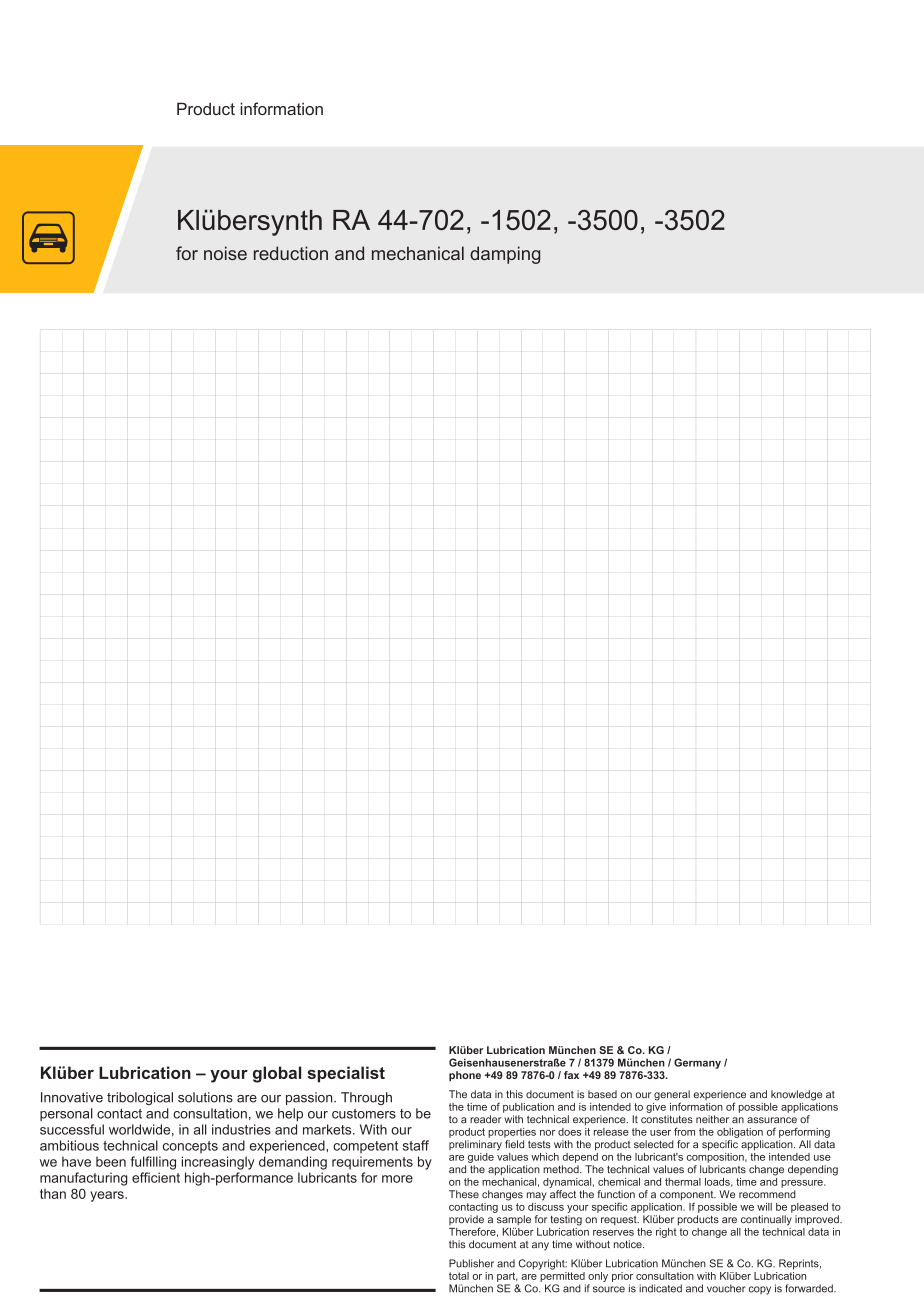  What do you see at coordinates (346, 1074) in the screenshot?
I see `specialist` at bounding box center [346, 1074].
